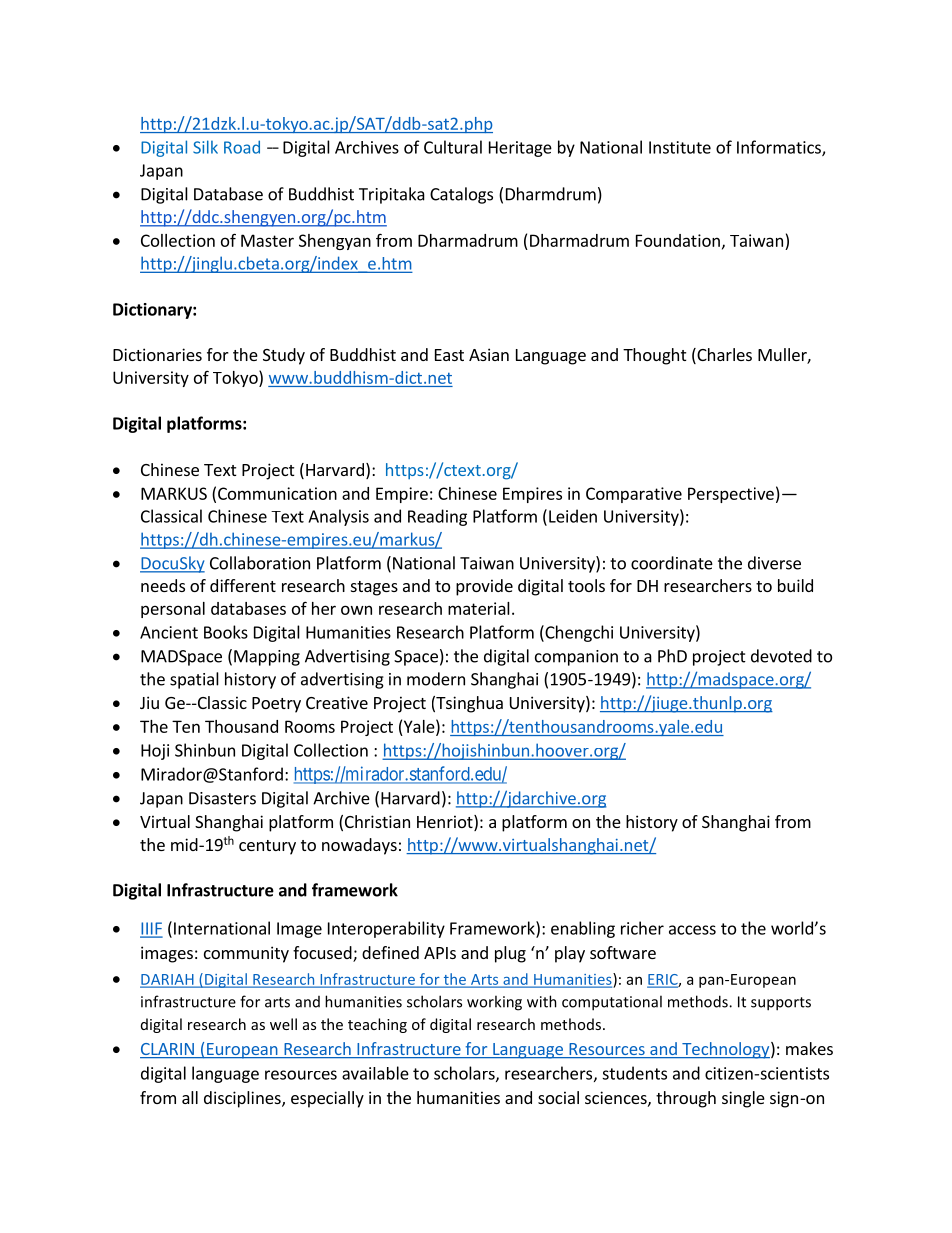  Describe the element at coordinates (781, 656) in the screenshot. I see `devoted` at that location.
